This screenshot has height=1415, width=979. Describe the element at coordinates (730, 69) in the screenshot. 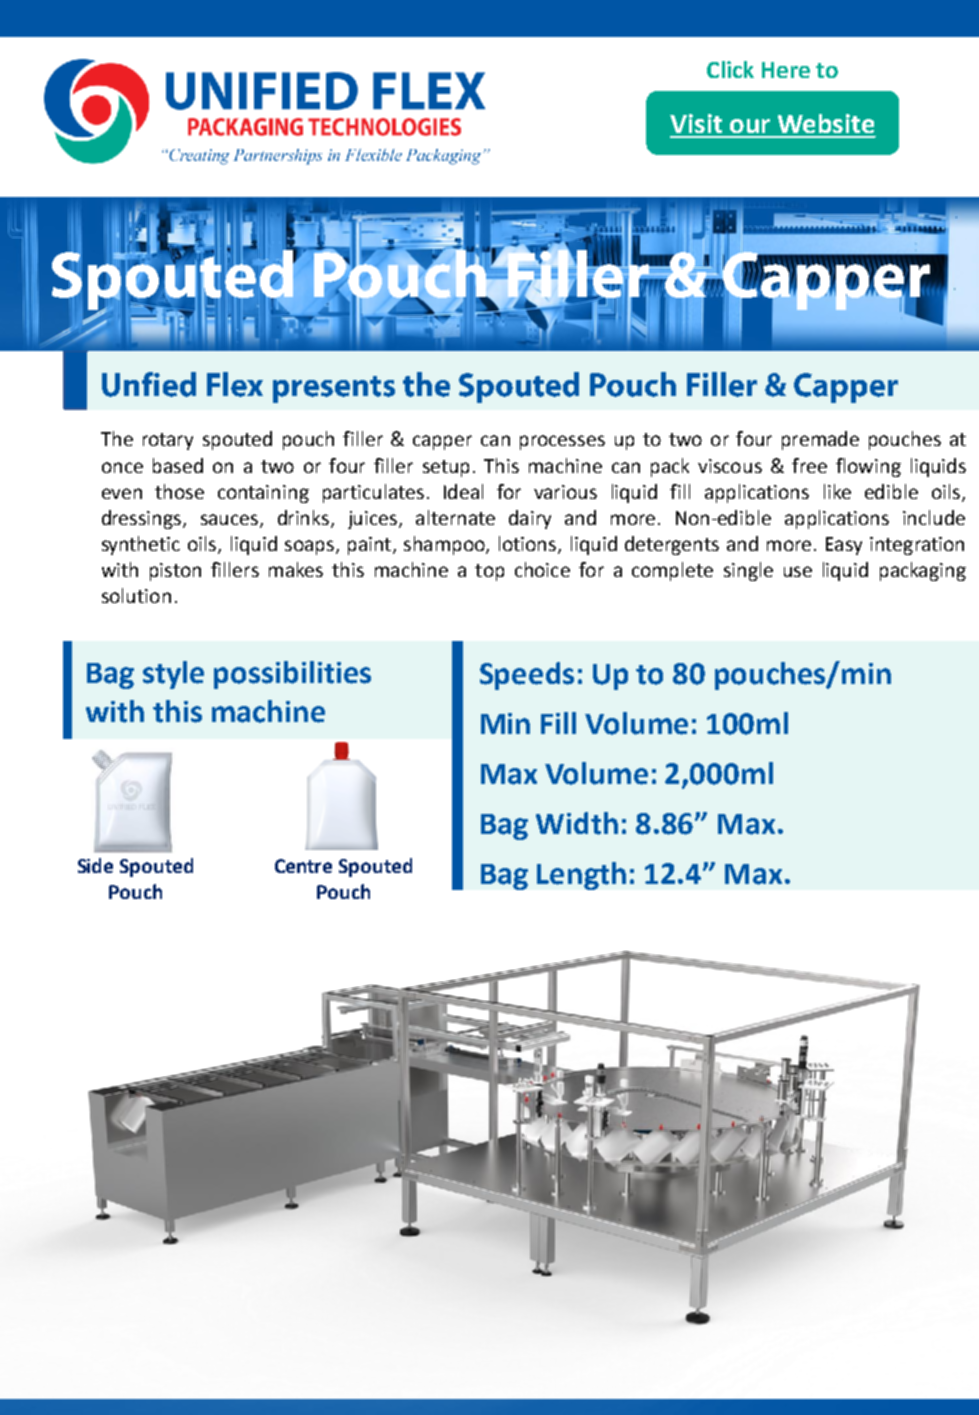

I see `Click` at that location.
